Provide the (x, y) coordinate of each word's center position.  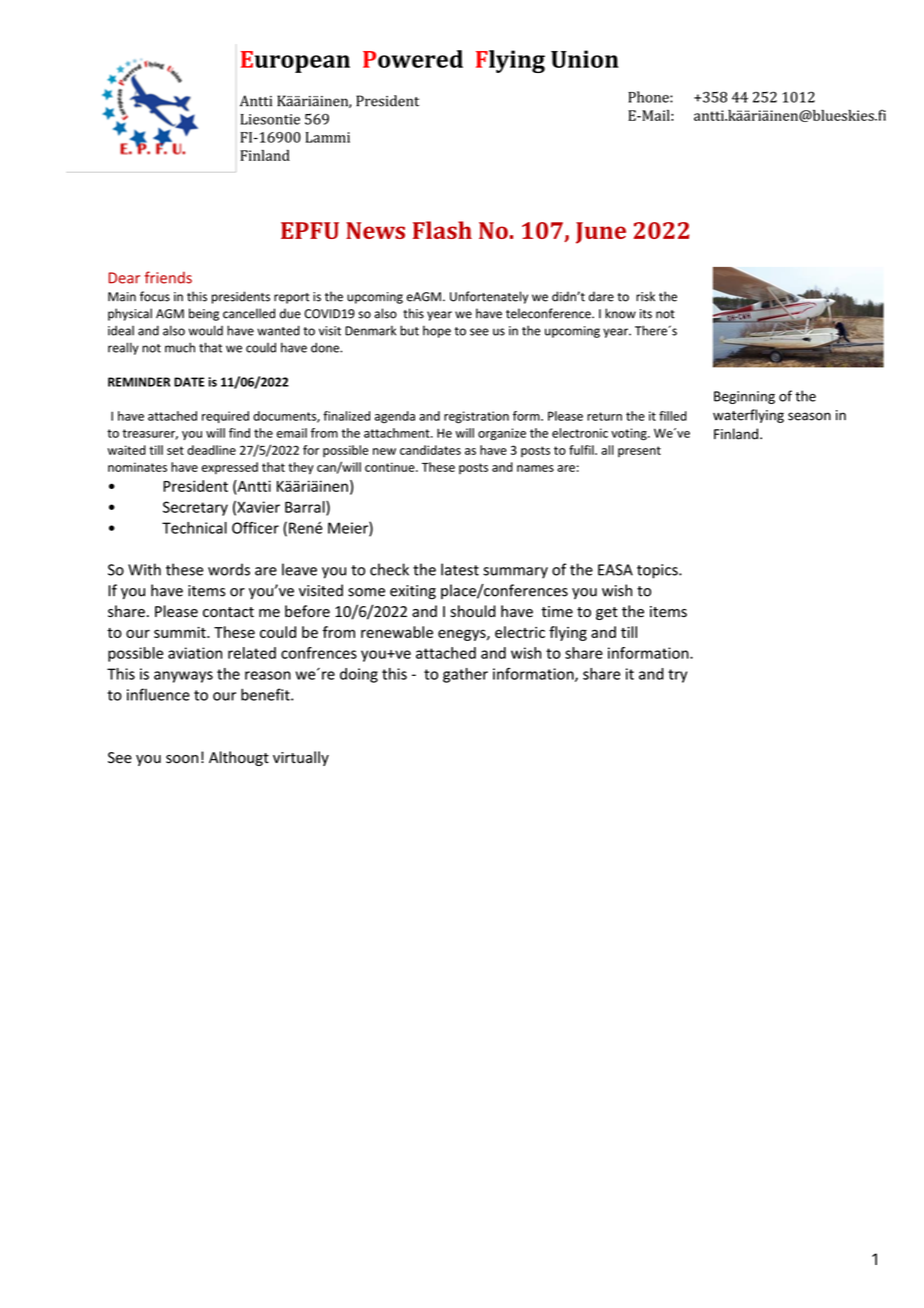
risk (645, 296)
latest (460, 569)
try (677, 676)
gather (465, 675)
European (295, 62)
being (204, 314)
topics (658, 571)
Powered (413, 59)
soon (182, 759)
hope (437, 331)
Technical (194, 528)
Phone (649, 97)
